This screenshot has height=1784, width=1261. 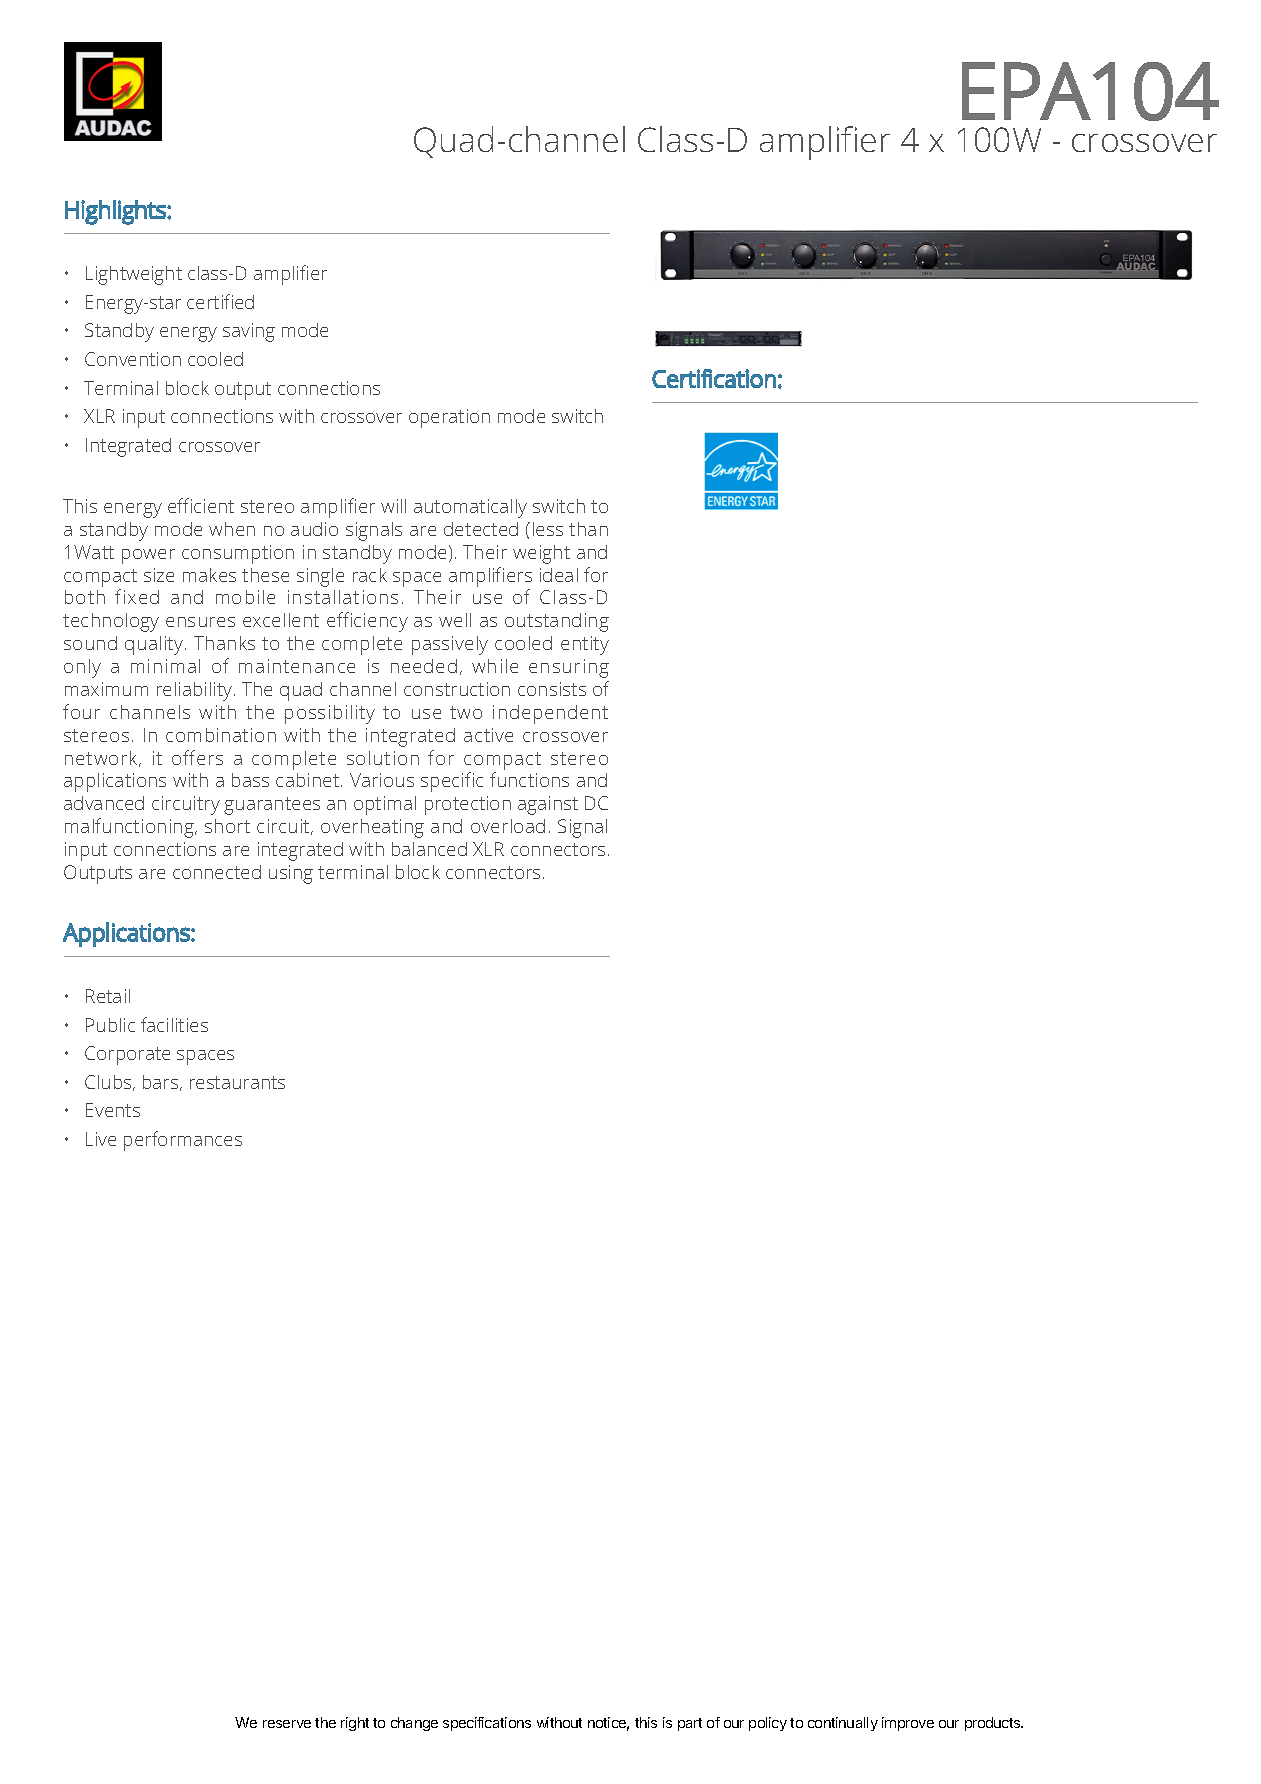 I want to click on performances, so click(x=183, y=1141).
